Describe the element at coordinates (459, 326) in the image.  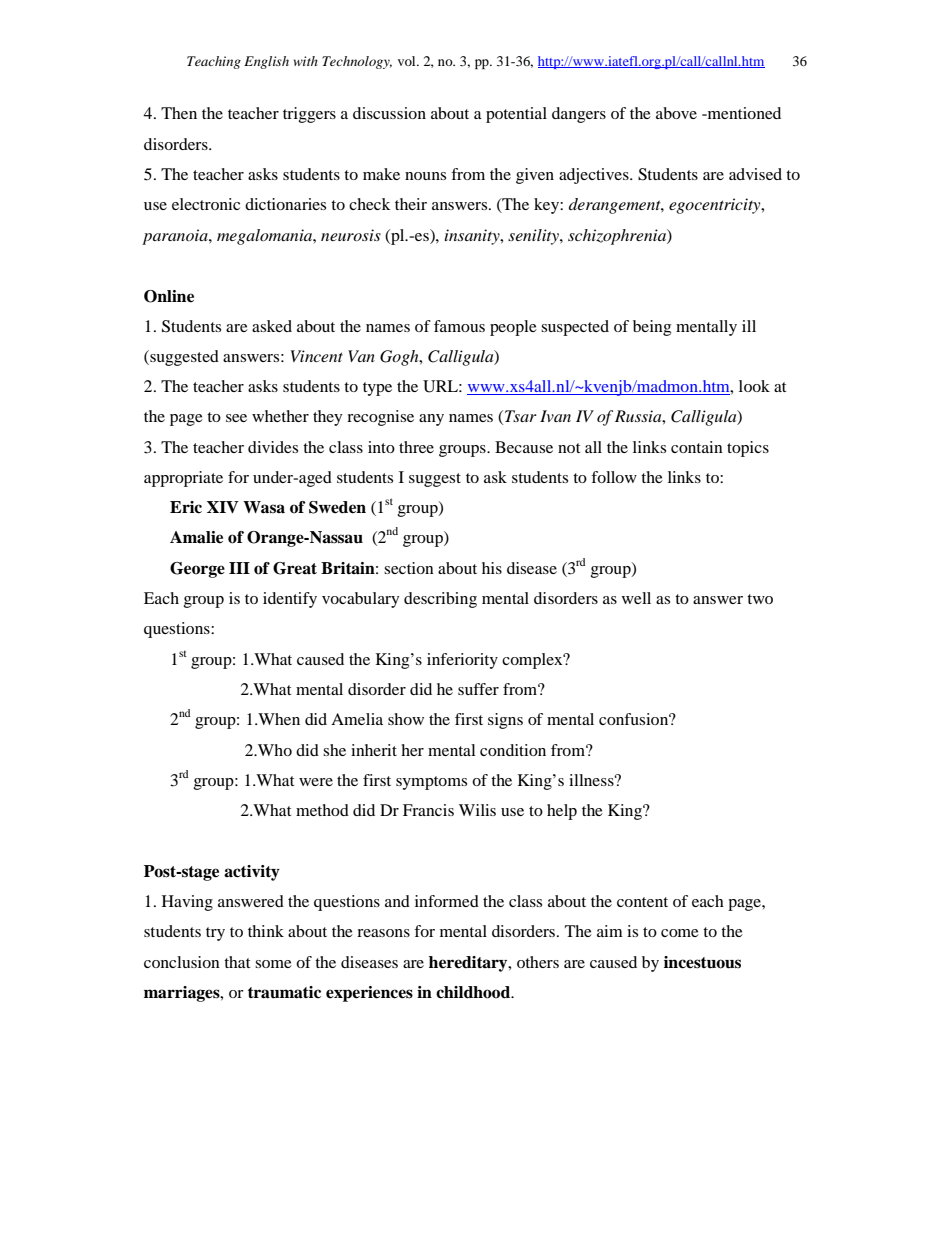
I see `famous` at that location.
